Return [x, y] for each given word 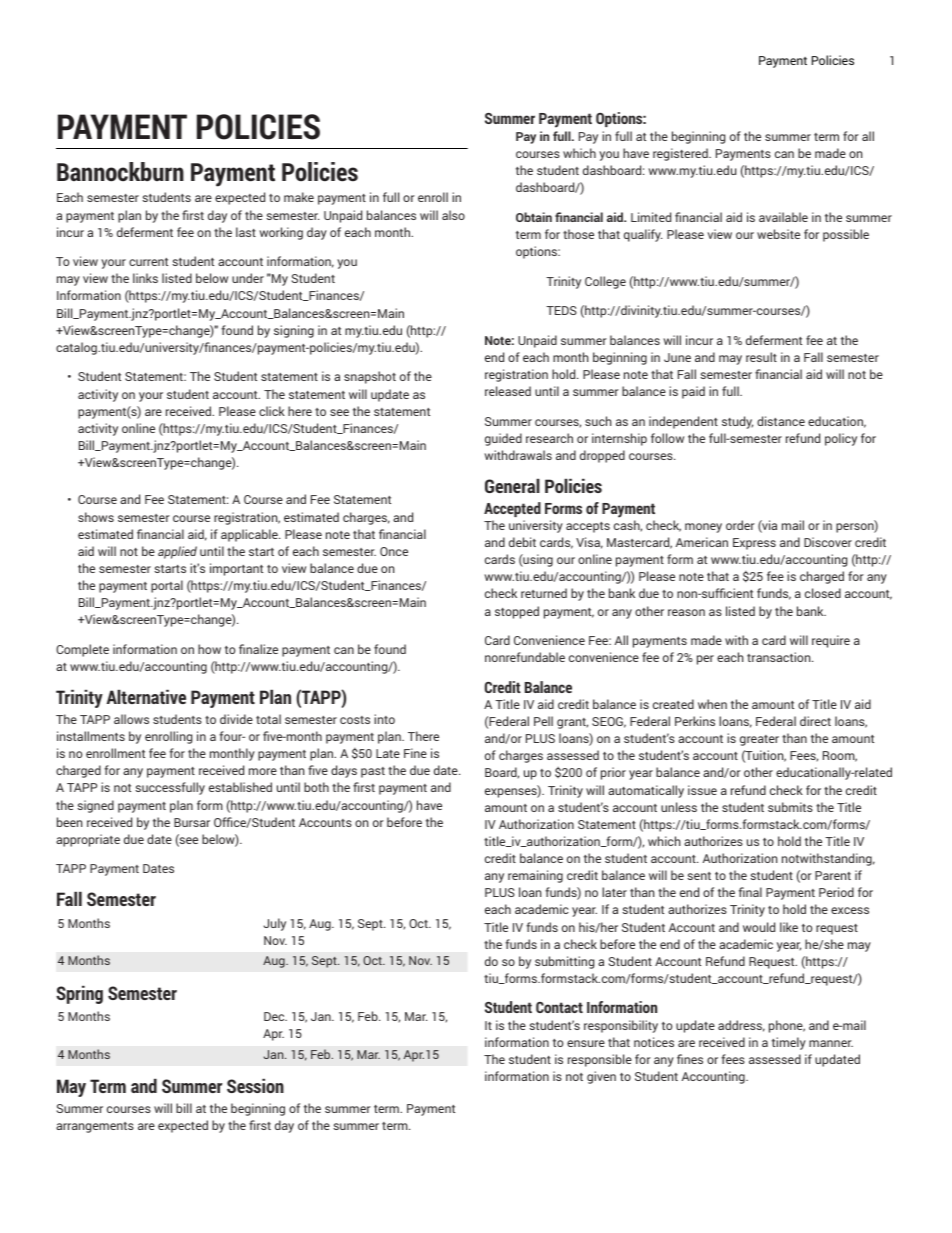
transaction [780, 657]
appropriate [88, 840]
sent [699, 876]
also [453, 215]
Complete [82, 650]
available [783, 217]
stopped [517, 612]
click [272, 411]
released [508, 391]
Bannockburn [120, 172]
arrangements [95, 1127]
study [737, 422]
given [601, 1077]
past [373, 772]
